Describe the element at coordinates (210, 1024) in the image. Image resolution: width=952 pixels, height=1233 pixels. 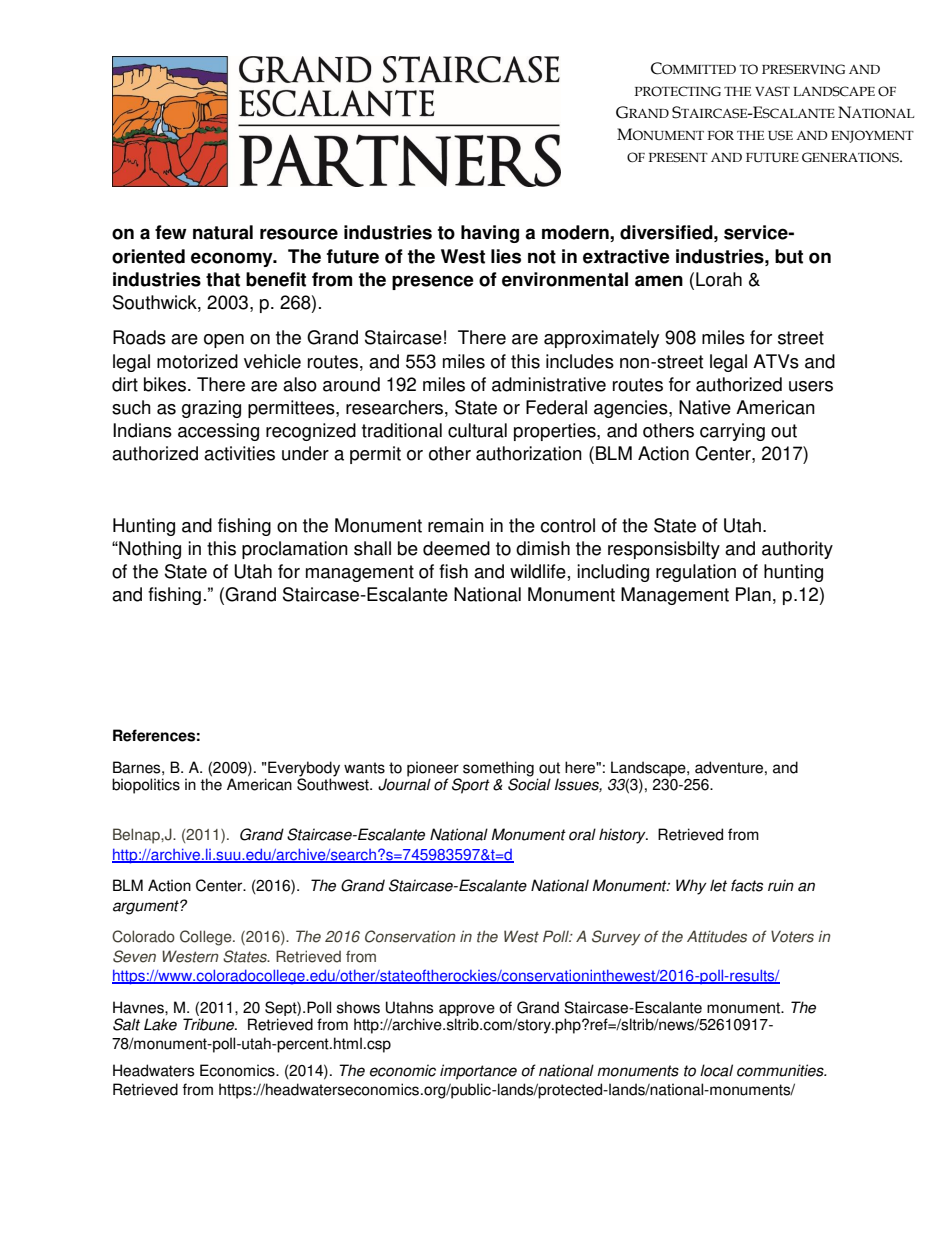
I see `Tribune` at that location.
